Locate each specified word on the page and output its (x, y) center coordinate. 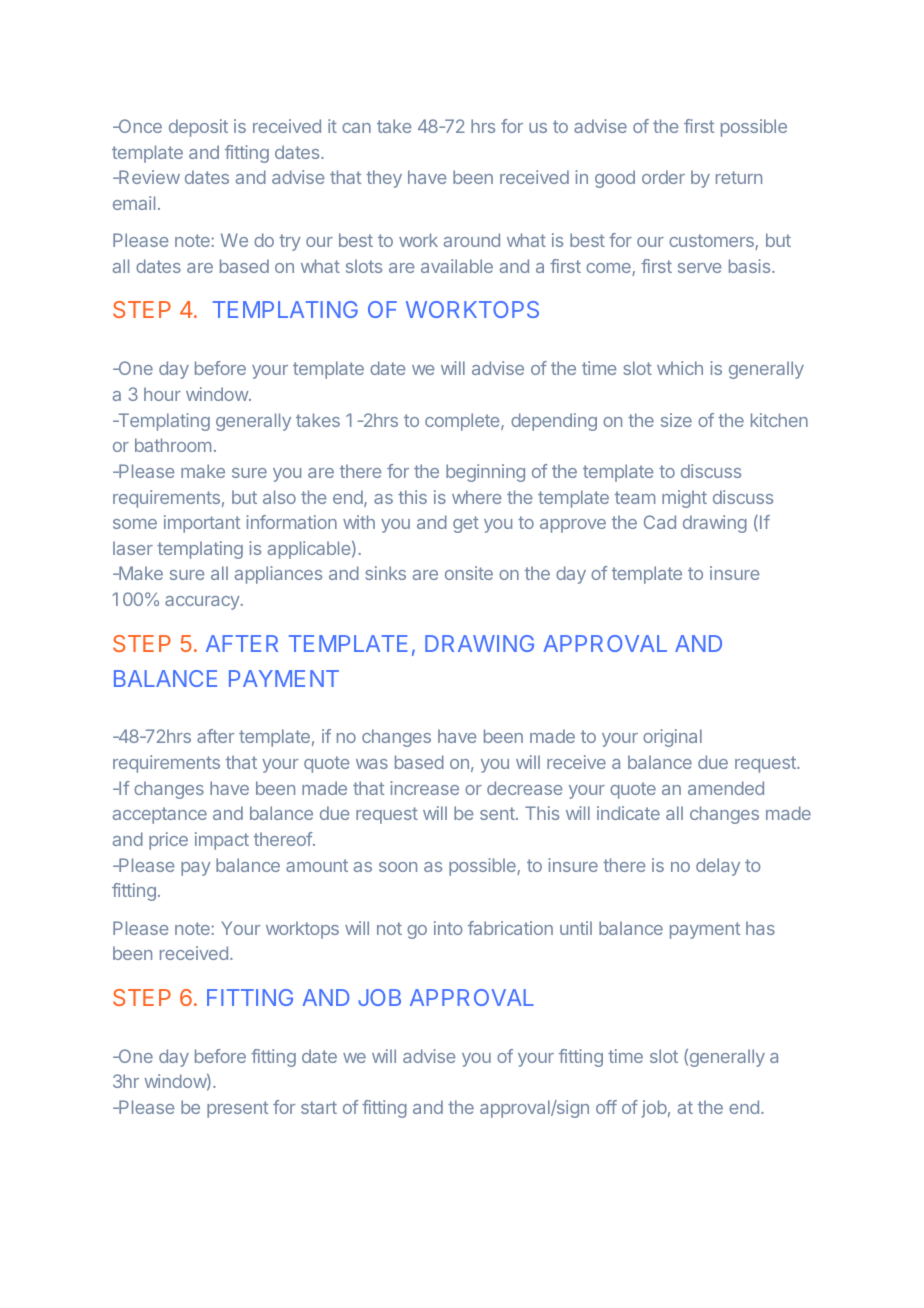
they (384, 179)
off (606, 1107)
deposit (198, 128)
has (760, 928)
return (739, 177)
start (319, 1107)
